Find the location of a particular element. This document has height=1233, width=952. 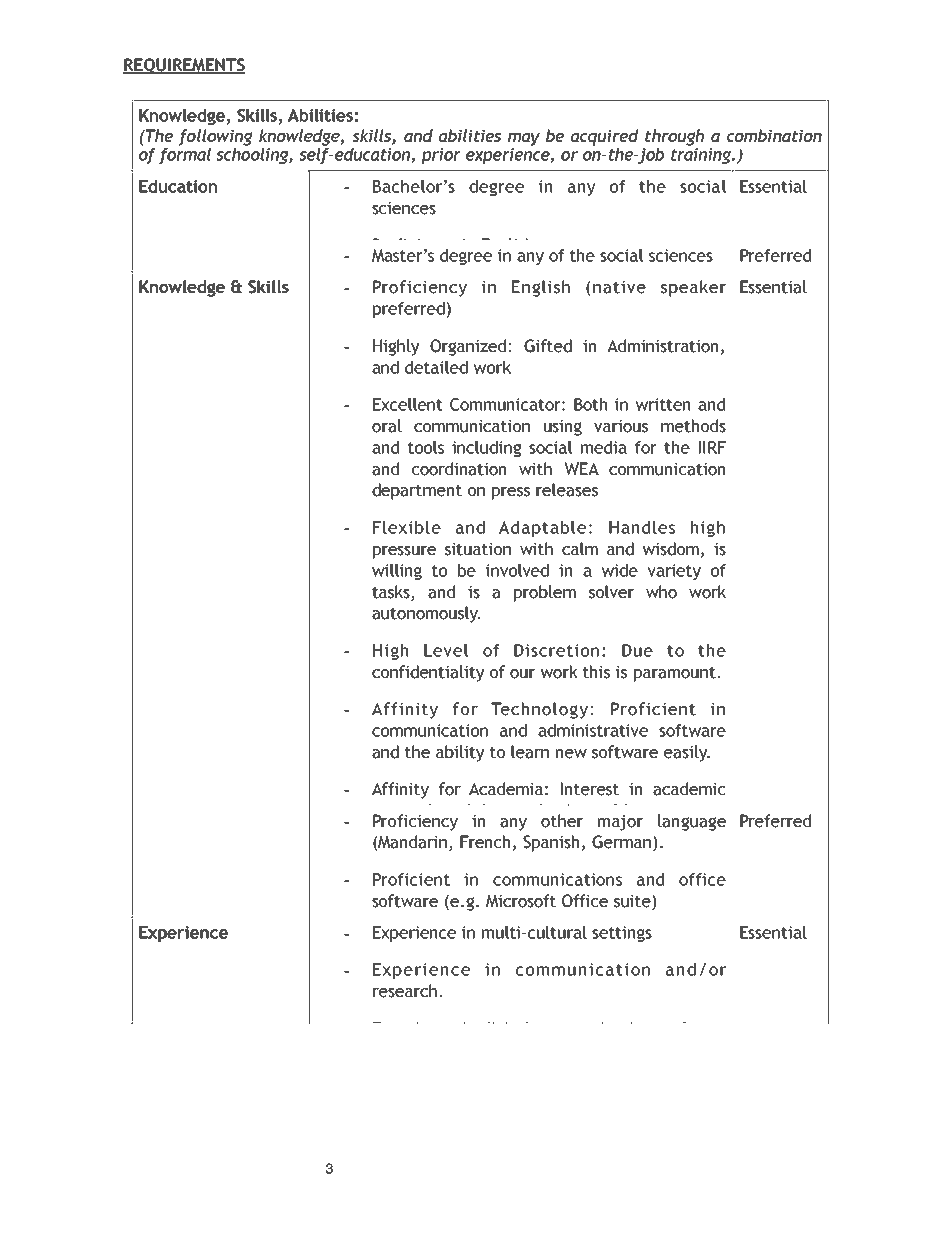

may is located at coordinates (524, 139).
